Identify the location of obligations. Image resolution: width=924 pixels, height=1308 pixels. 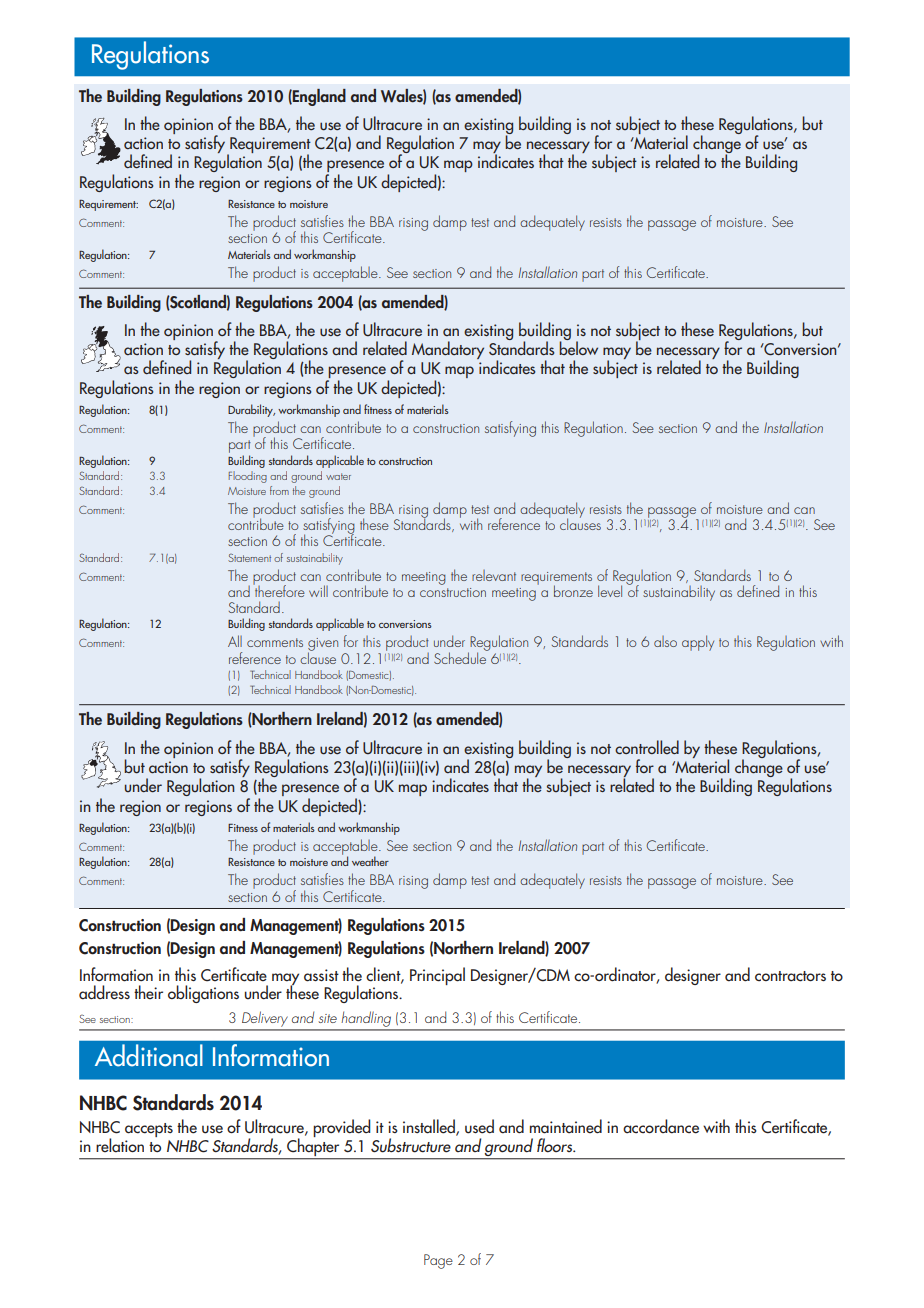
(203, 994).
